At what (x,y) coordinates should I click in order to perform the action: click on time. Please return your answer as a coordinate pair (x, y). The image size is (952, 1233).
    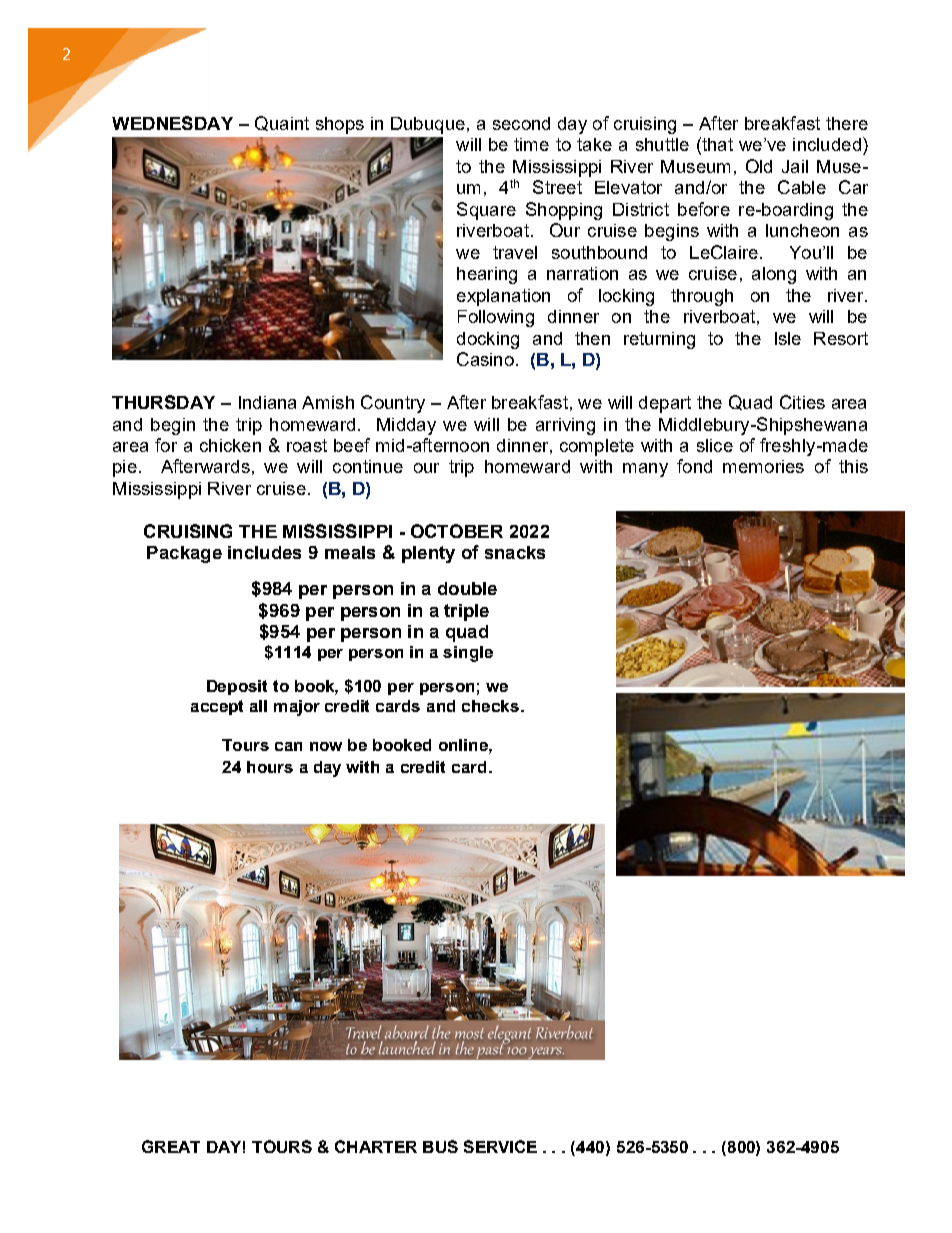
    Looking at the image, I should click on (531, 144).
